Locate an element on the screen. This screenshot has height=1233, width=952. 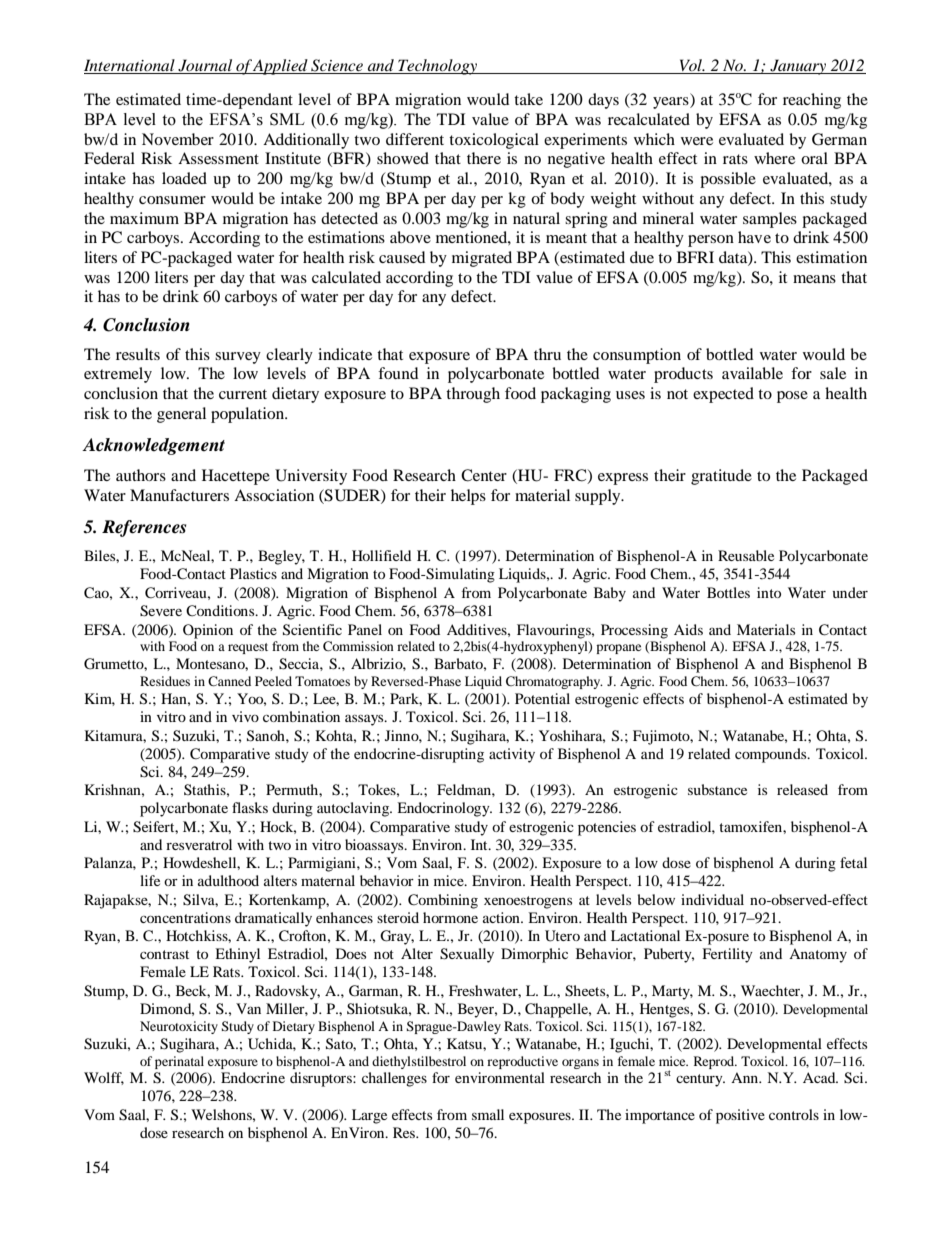
through is located at coordinates (473, 395).
